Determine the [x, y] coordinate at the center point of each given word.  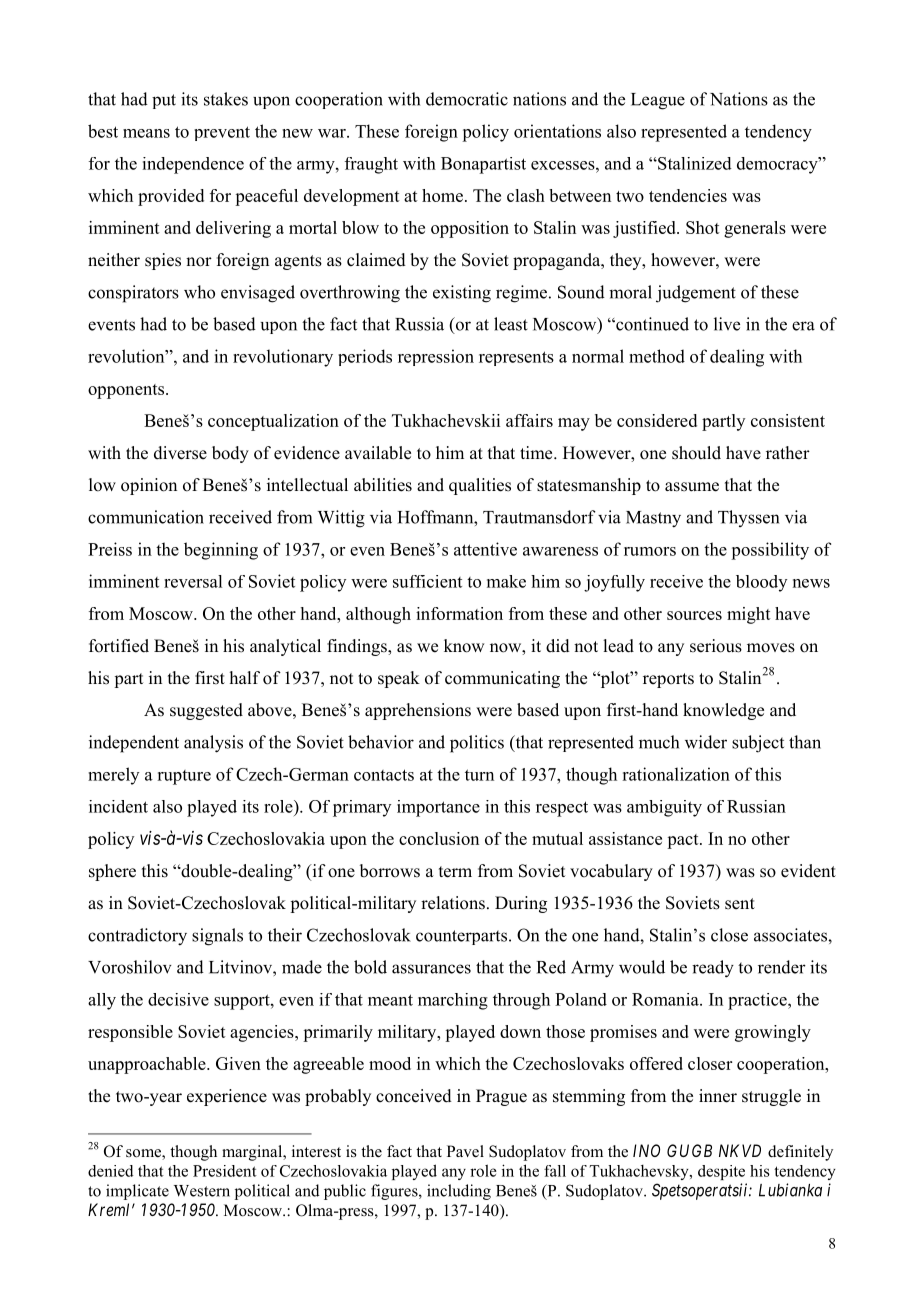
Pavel [465, 1151]
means [146, 133]
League [658, 101]
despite [721, 1172]
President [225, 1171]
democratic [467, 99]
